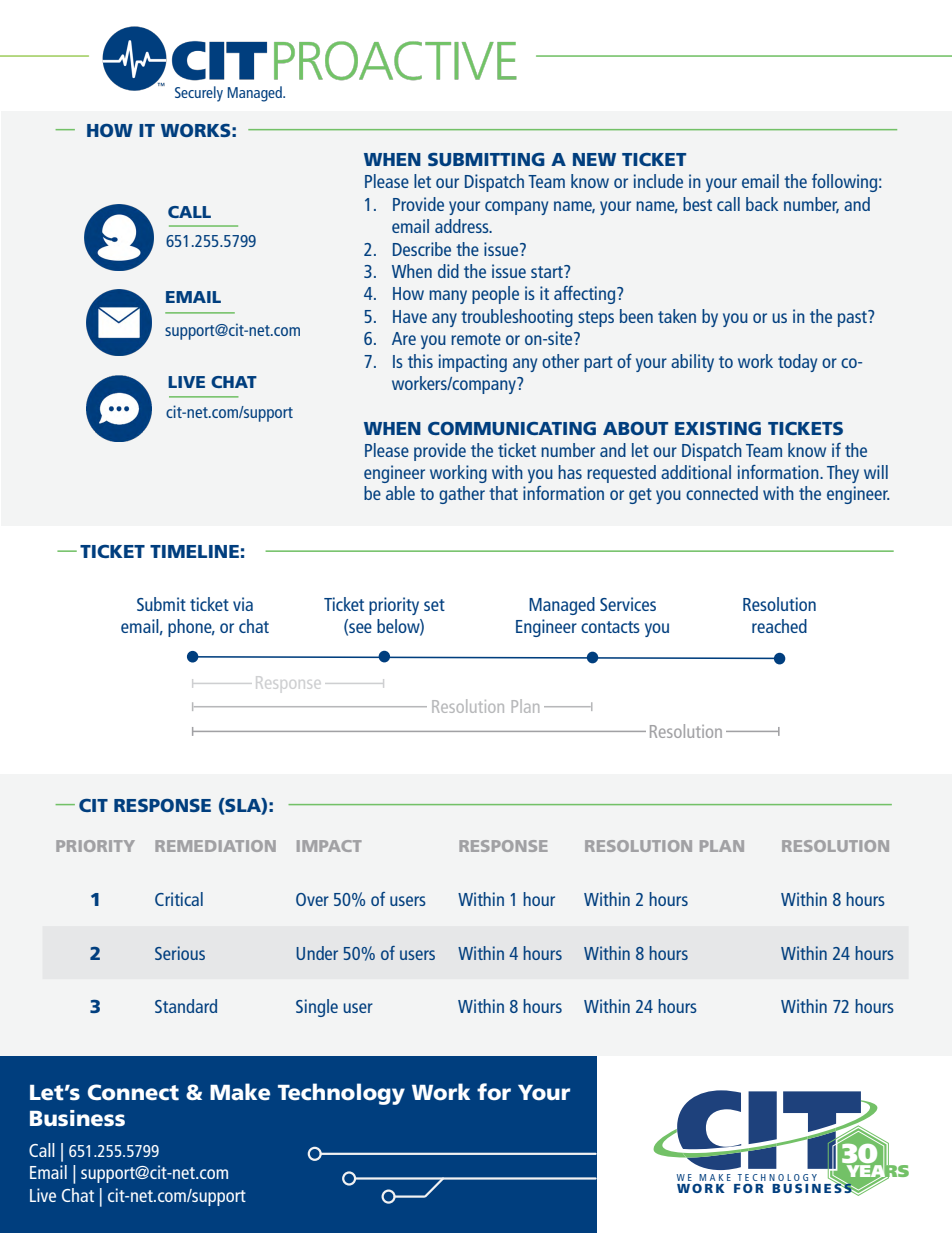 Image resolution: width=952 pixels, height=1233 pixels. Describe the element at coordinates (420, 361) in the screenshot. I see `this` at that location.
